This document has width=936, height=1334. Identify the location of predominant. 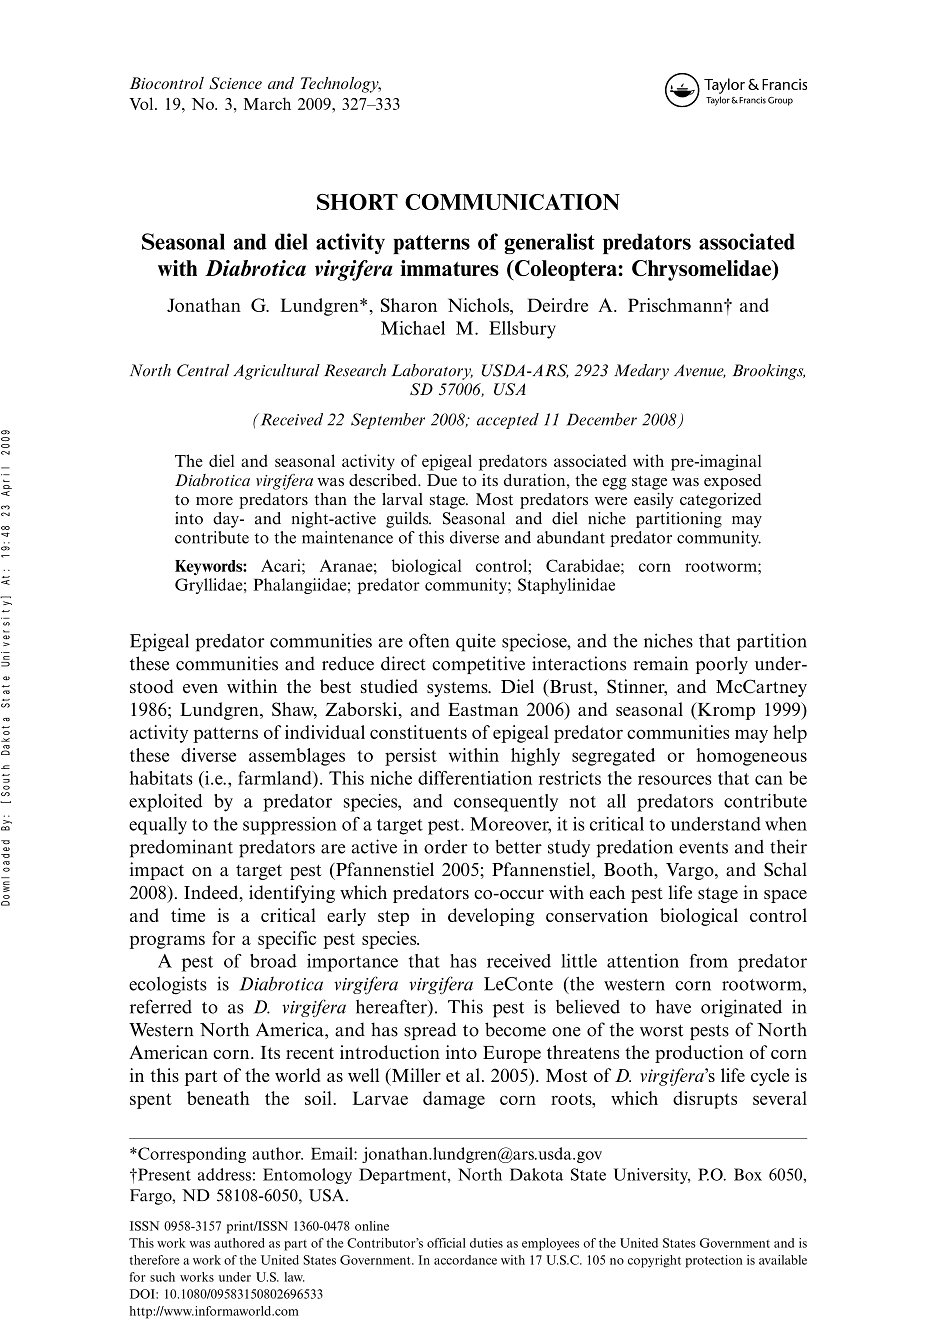
(181, 848).
